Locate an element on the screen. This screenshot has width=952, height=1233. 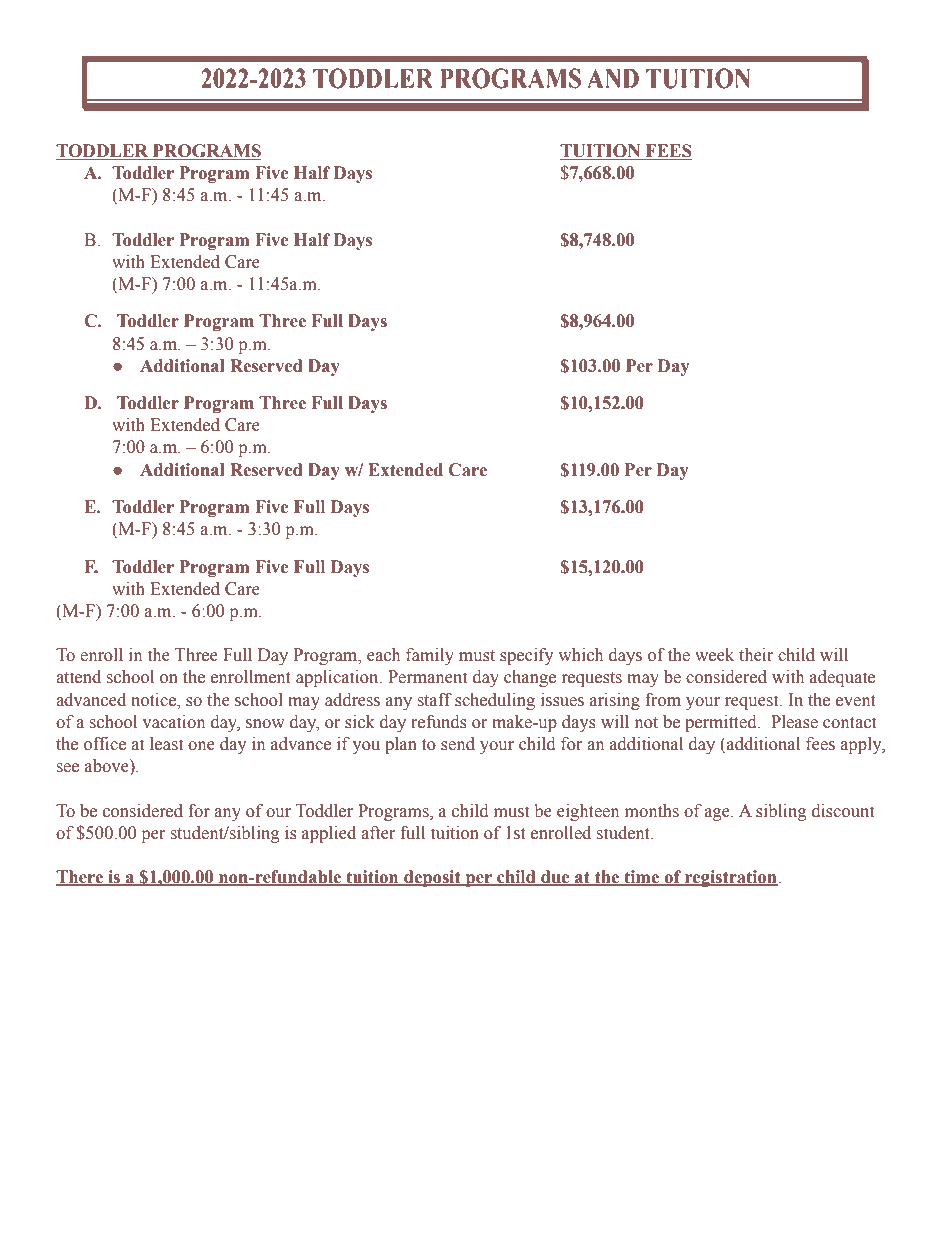
There is located at coordinates (80, 878).
